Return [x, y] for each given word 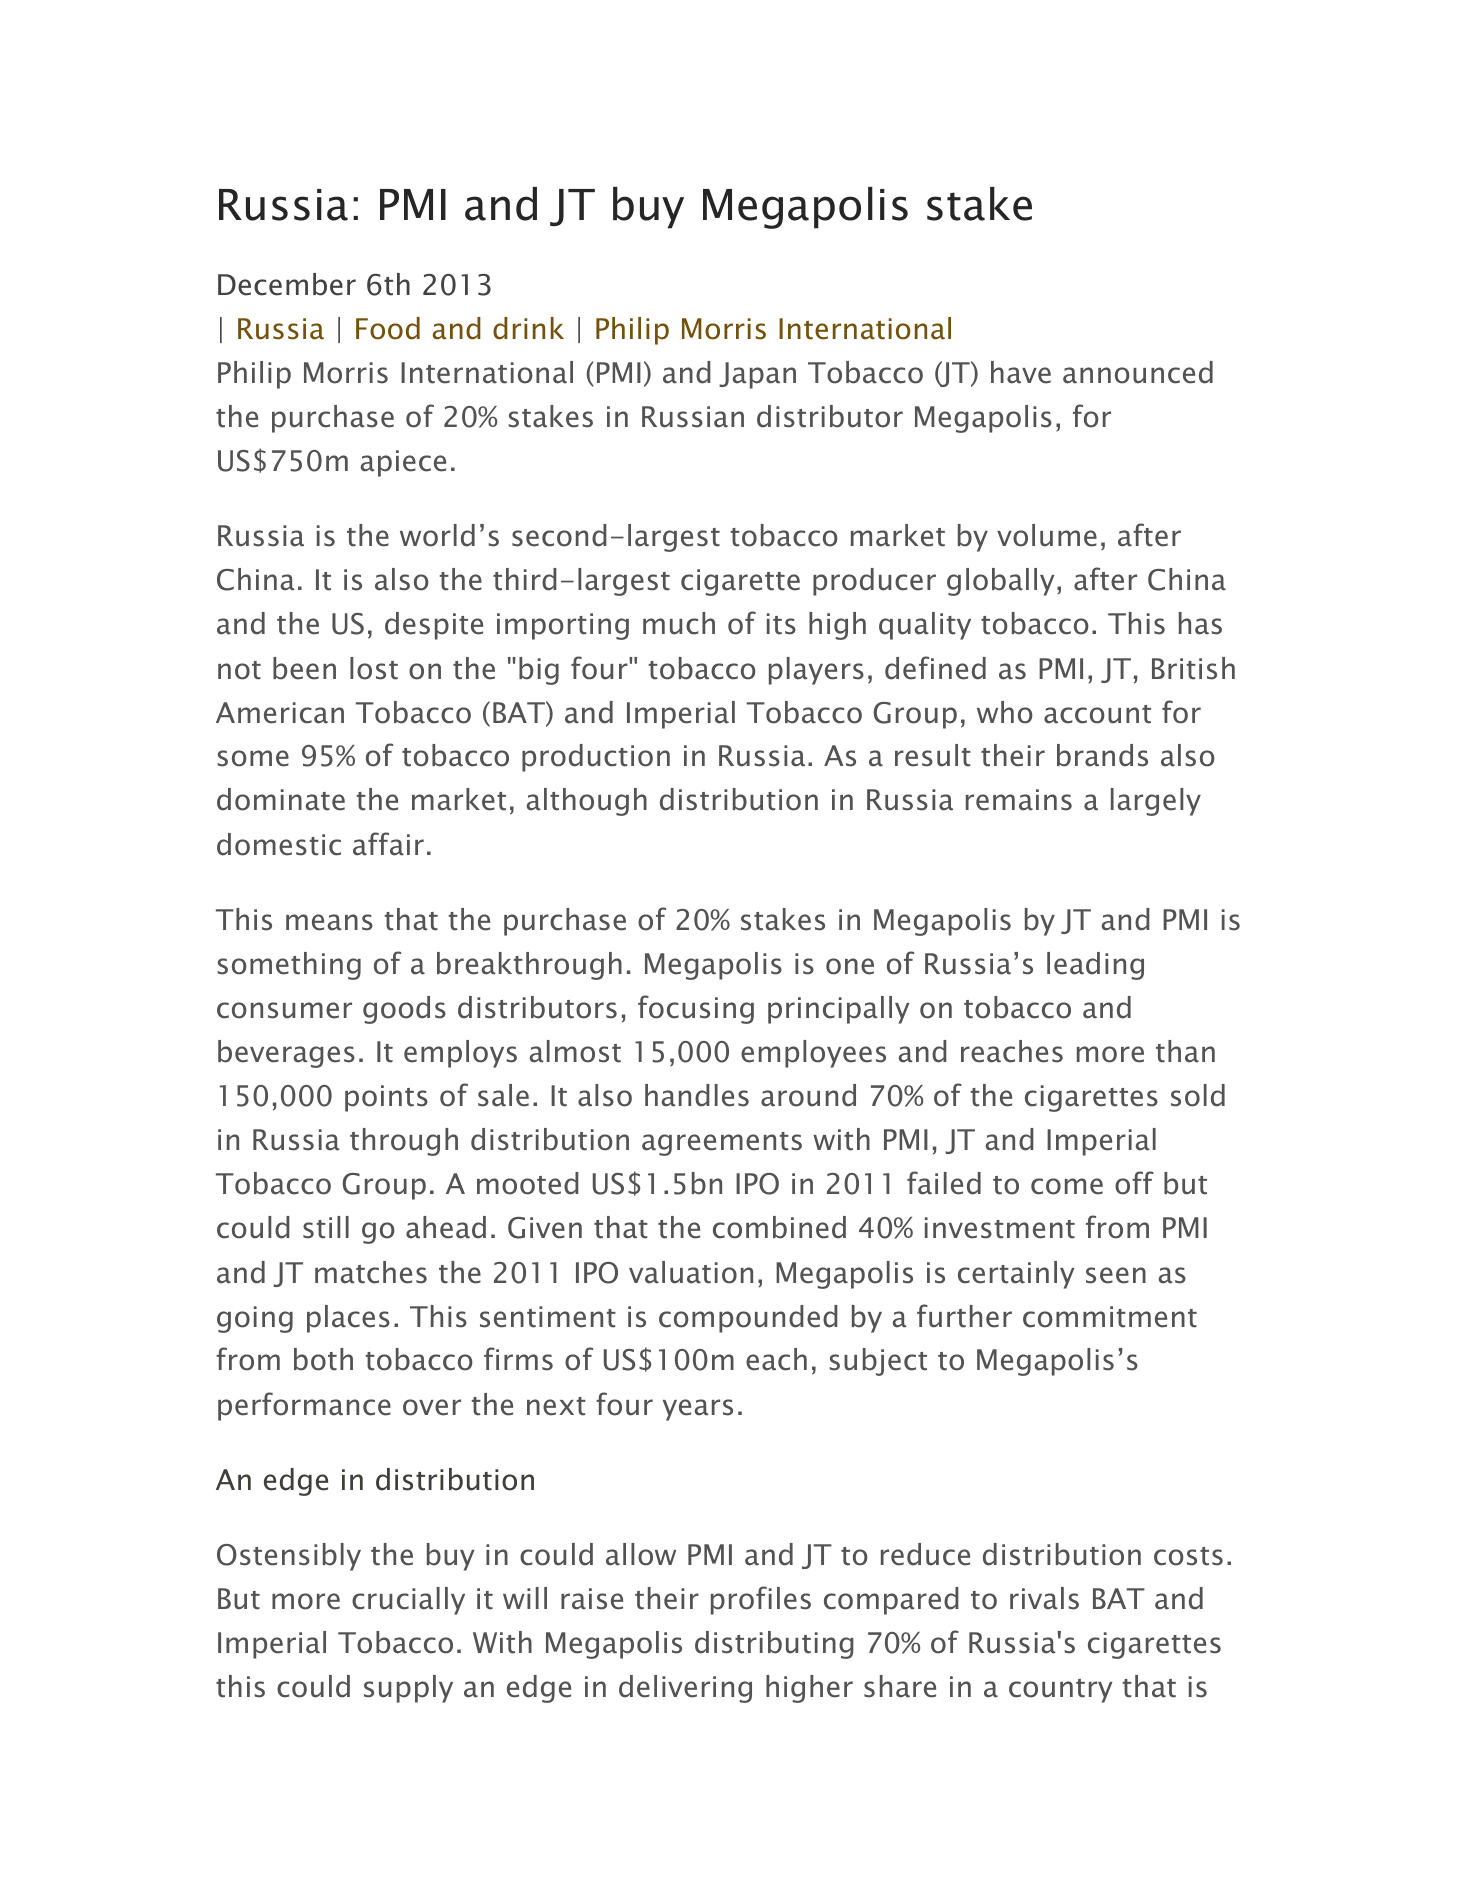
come [1067, 1186]
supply [408, 1689]
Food [388, 328]
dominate [281, 799]
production [596, 758]
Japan [757, 375]
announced [1138, 372]
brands [1102, 755]
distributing [774, 1645]
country [1061, 1691]
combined [779, 1227]
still [326, 1227]
